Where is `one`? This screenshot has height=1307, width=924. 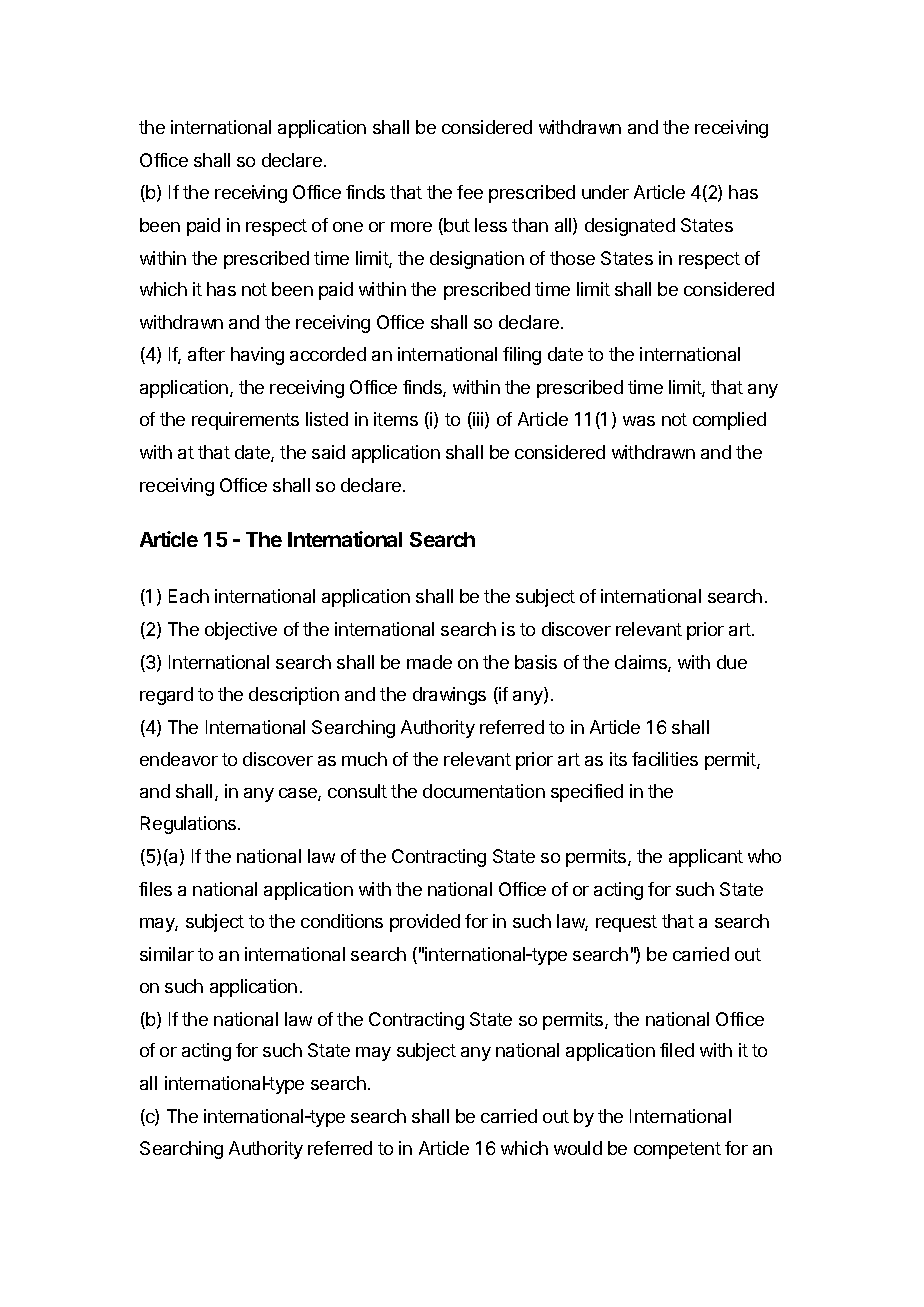
one is located at coordinates (348, 227).
